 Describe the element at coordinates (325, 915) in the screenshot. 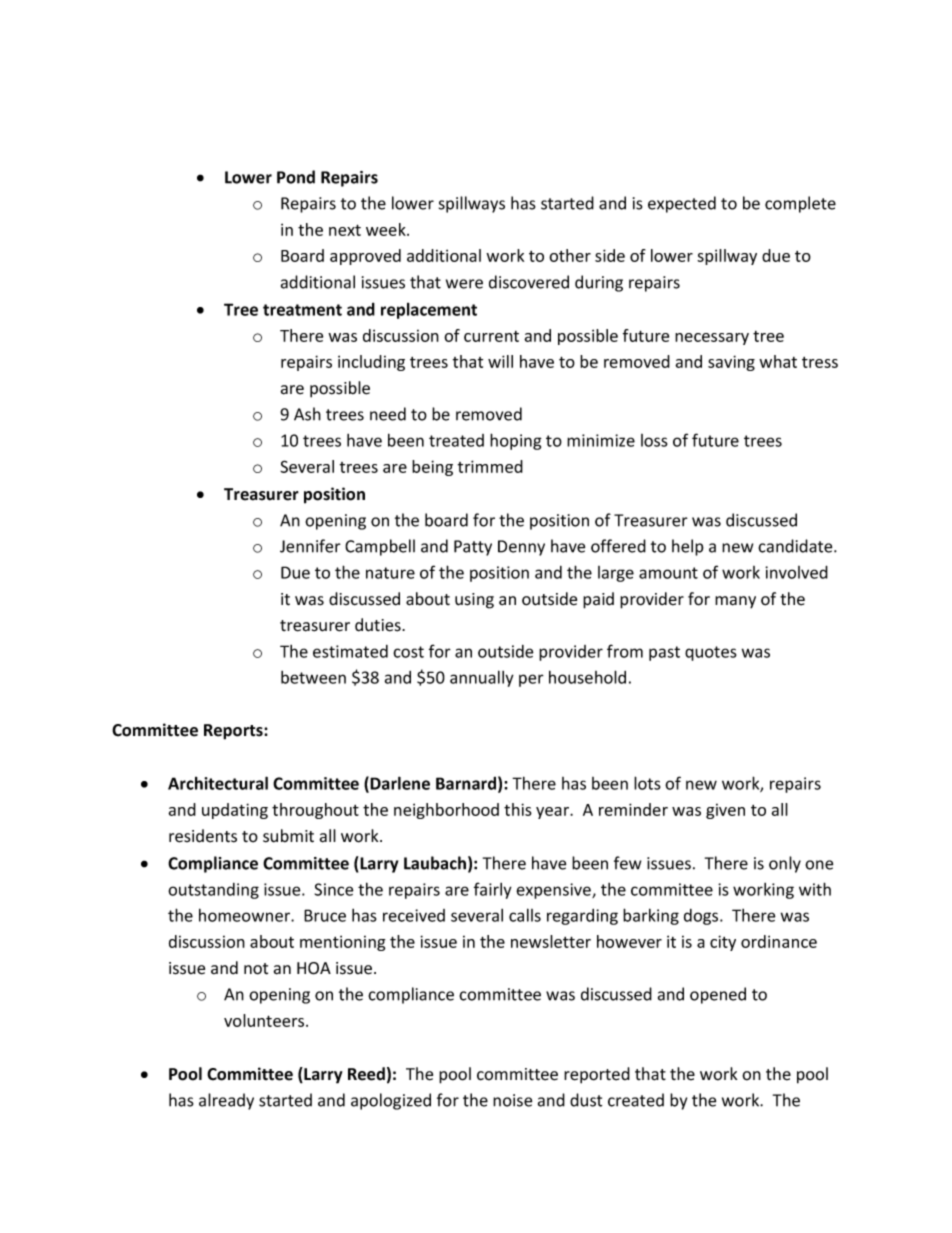

I see `Bruce` at that location.
